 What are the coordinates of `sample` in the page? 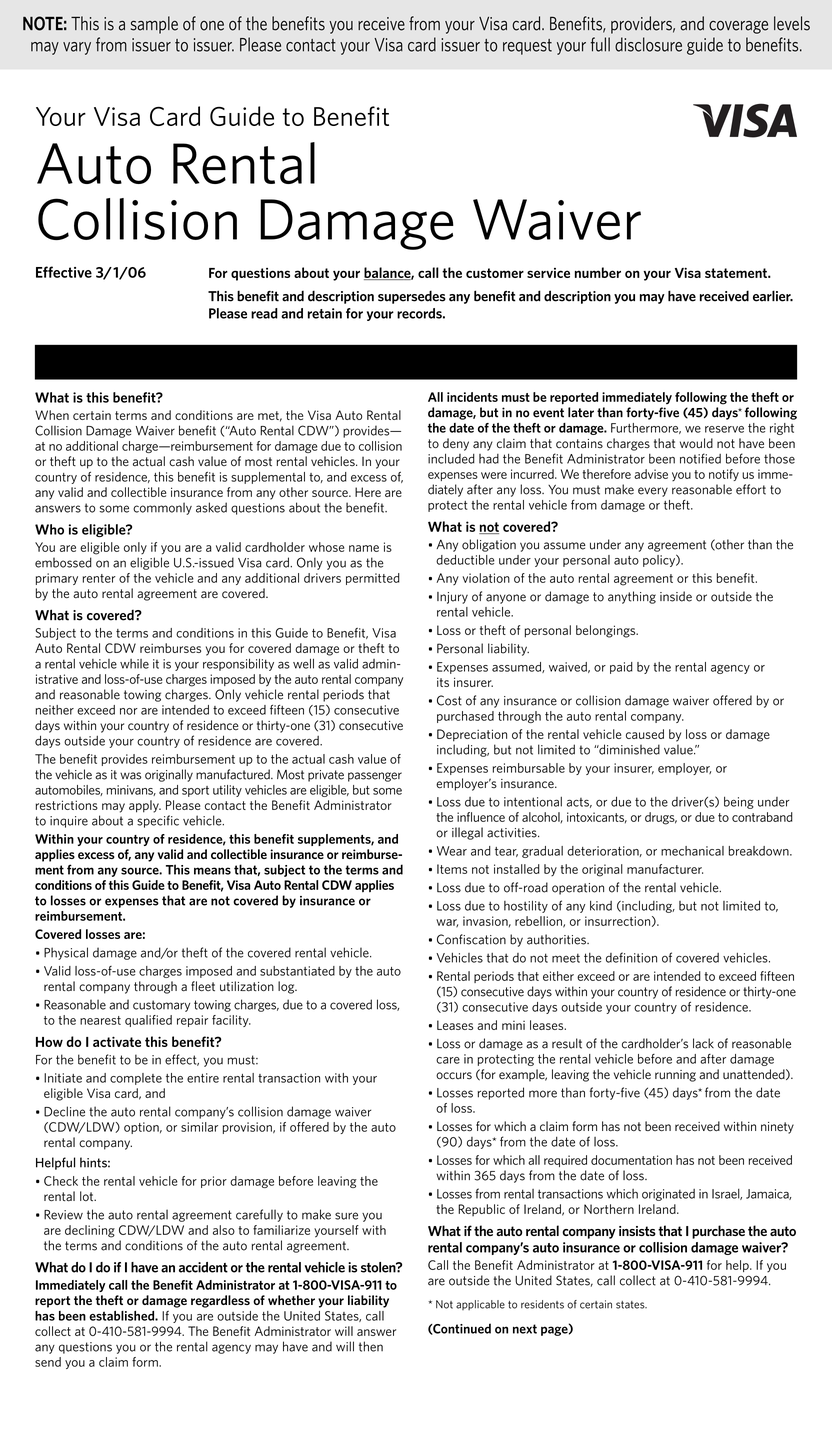 It's located at (154, 25).
